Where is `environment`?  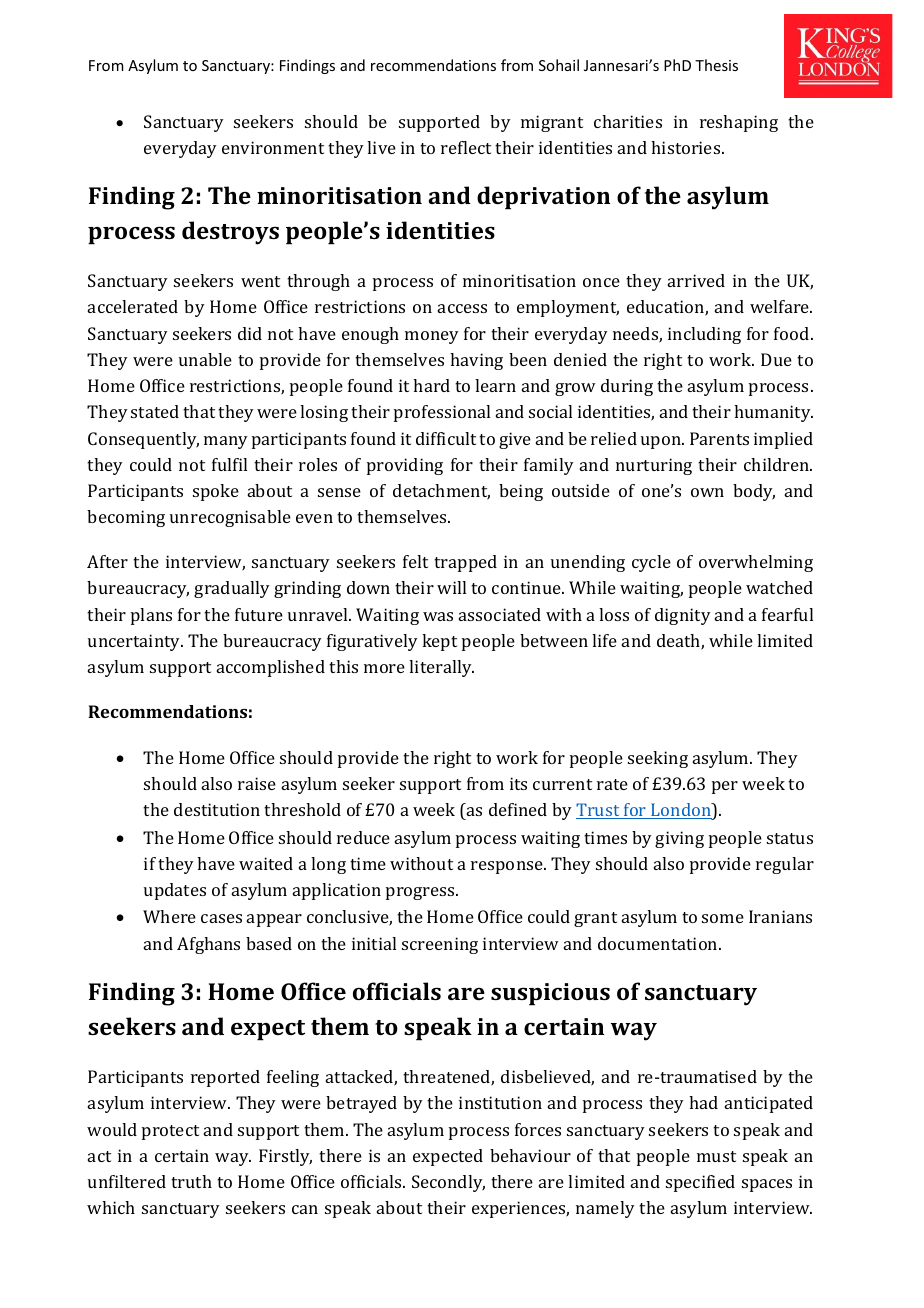 environment is located at coordinates (273, 147).
